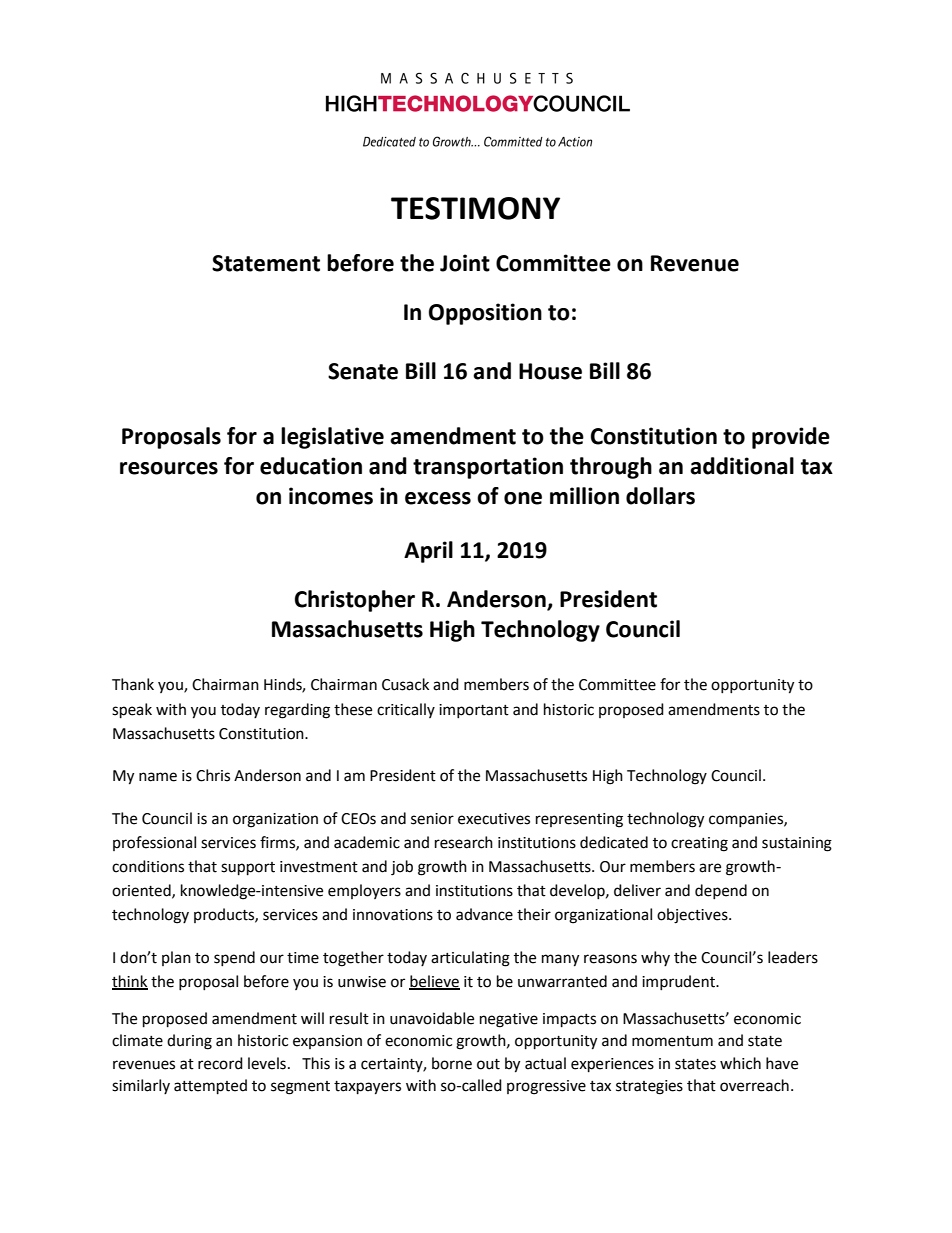 Image resolution: width=952 pixels, height=1233 pixels. I want to click on Joint, so click(465, 263).
